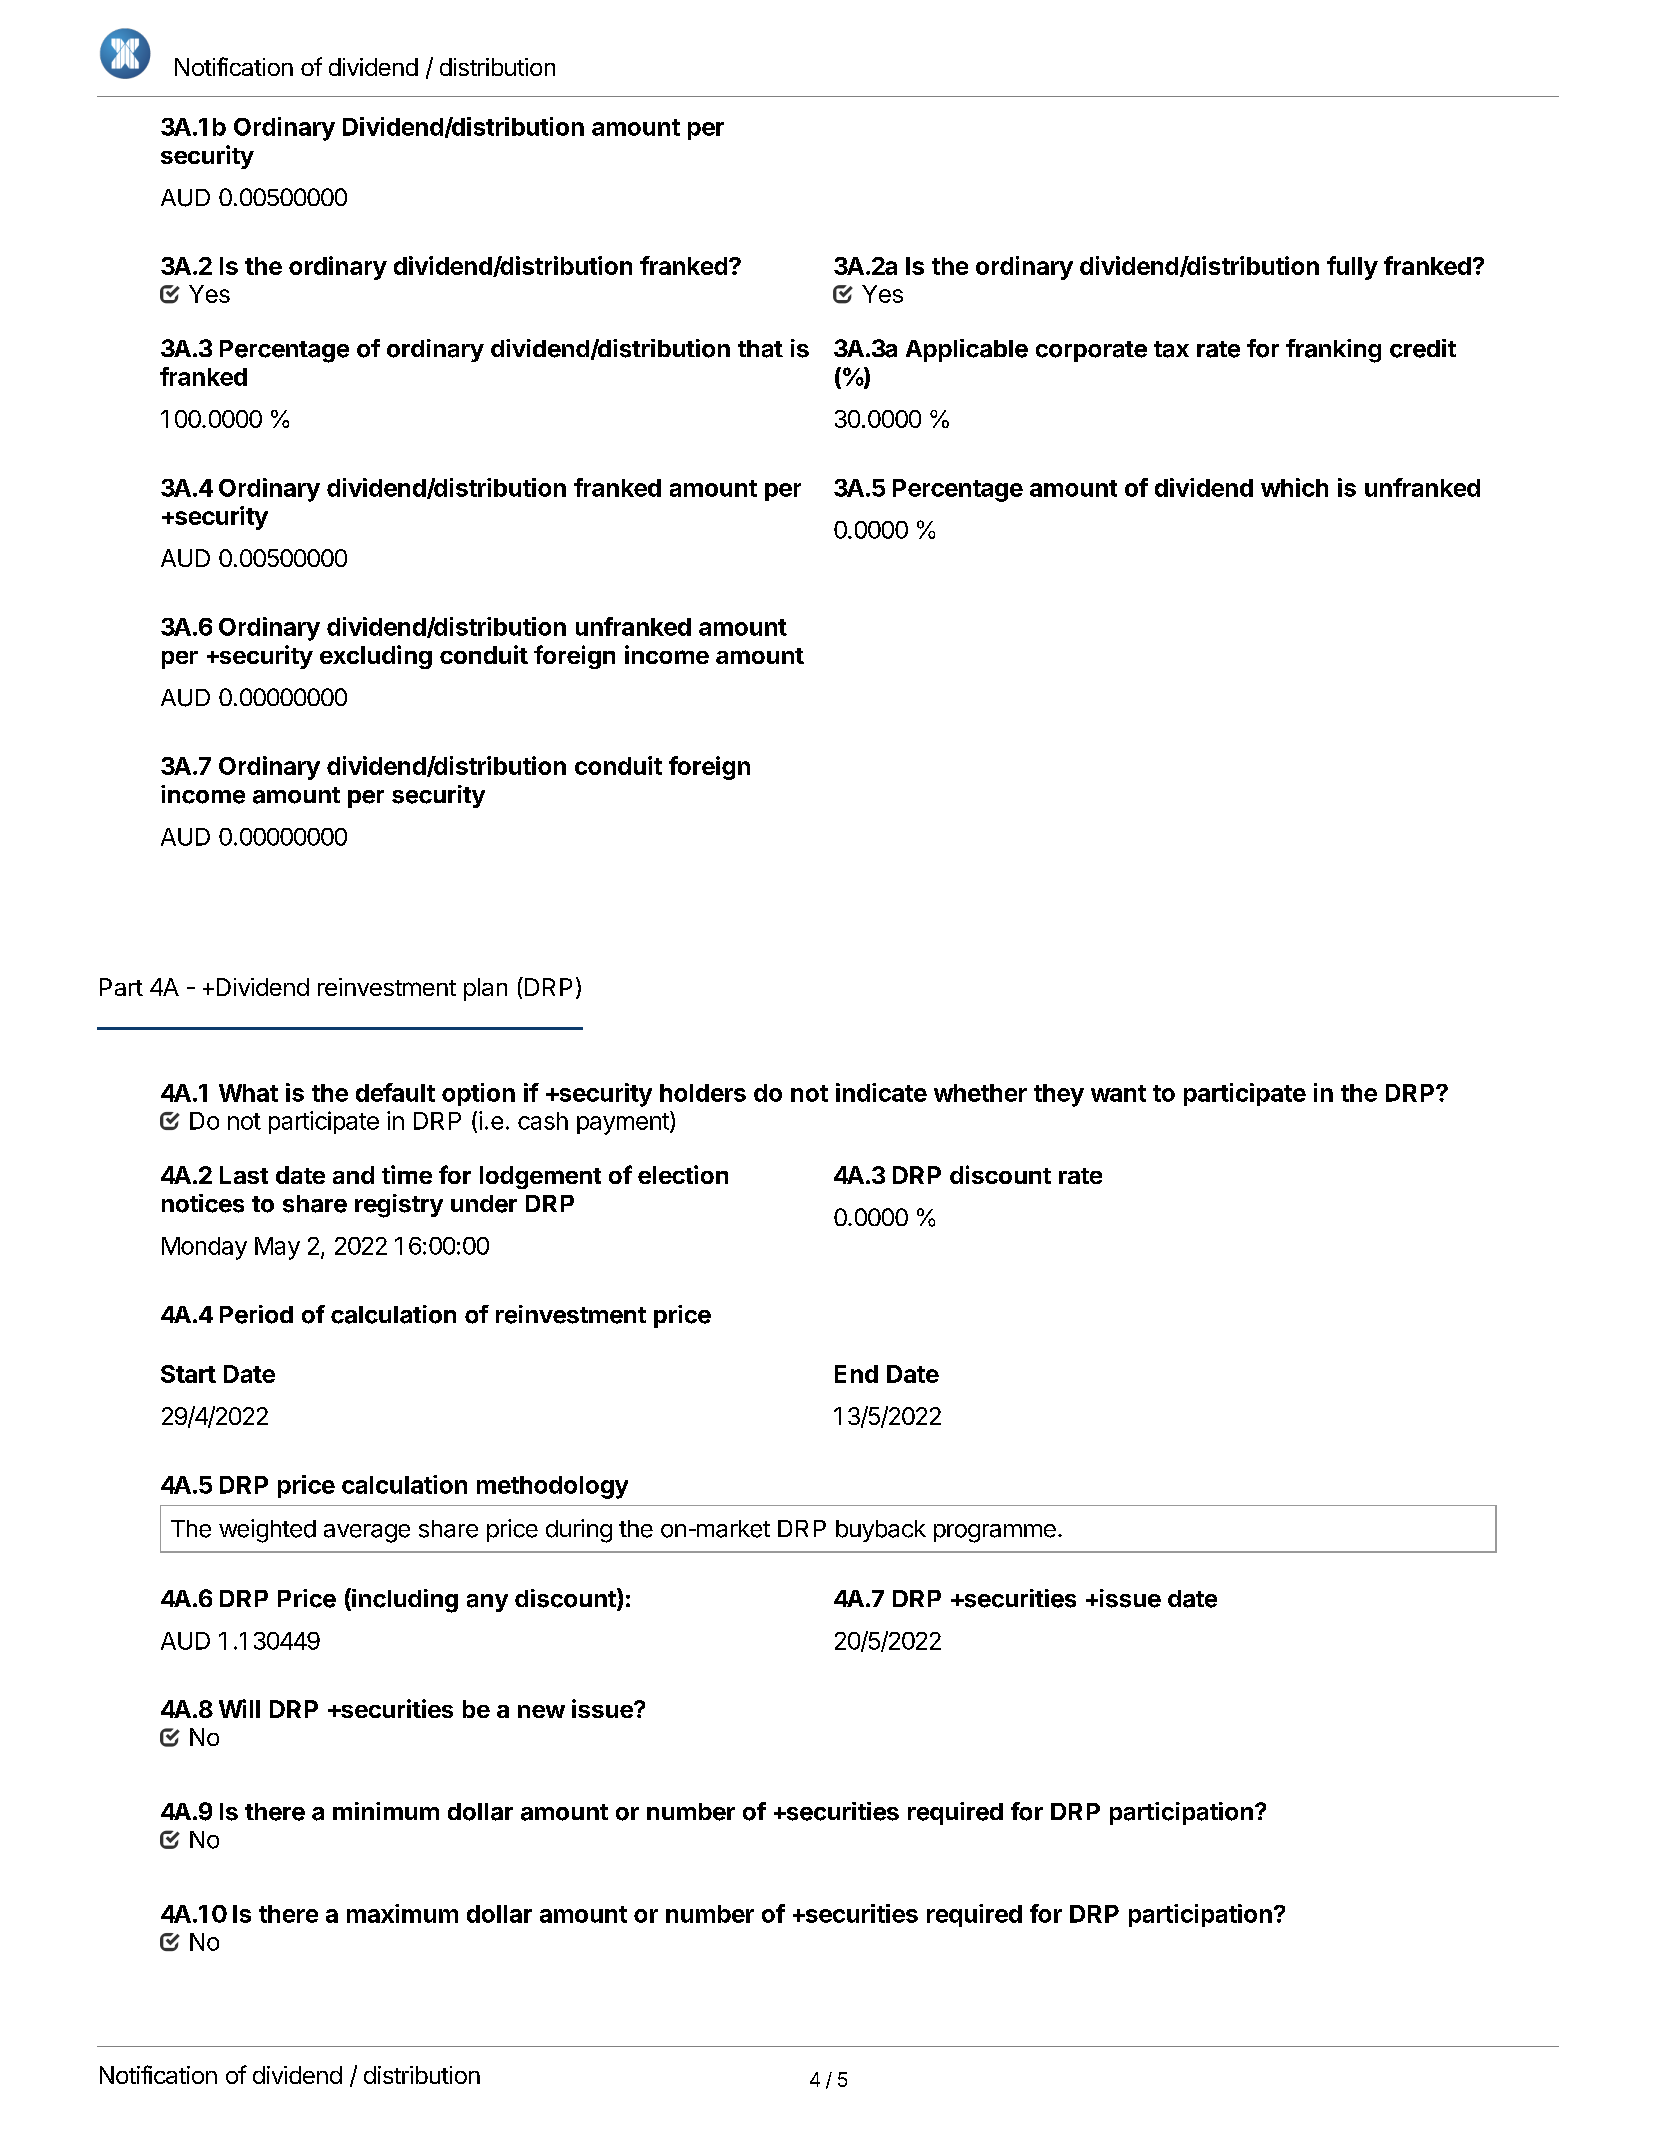  I want to click on buyback, so click(881, 1531).
